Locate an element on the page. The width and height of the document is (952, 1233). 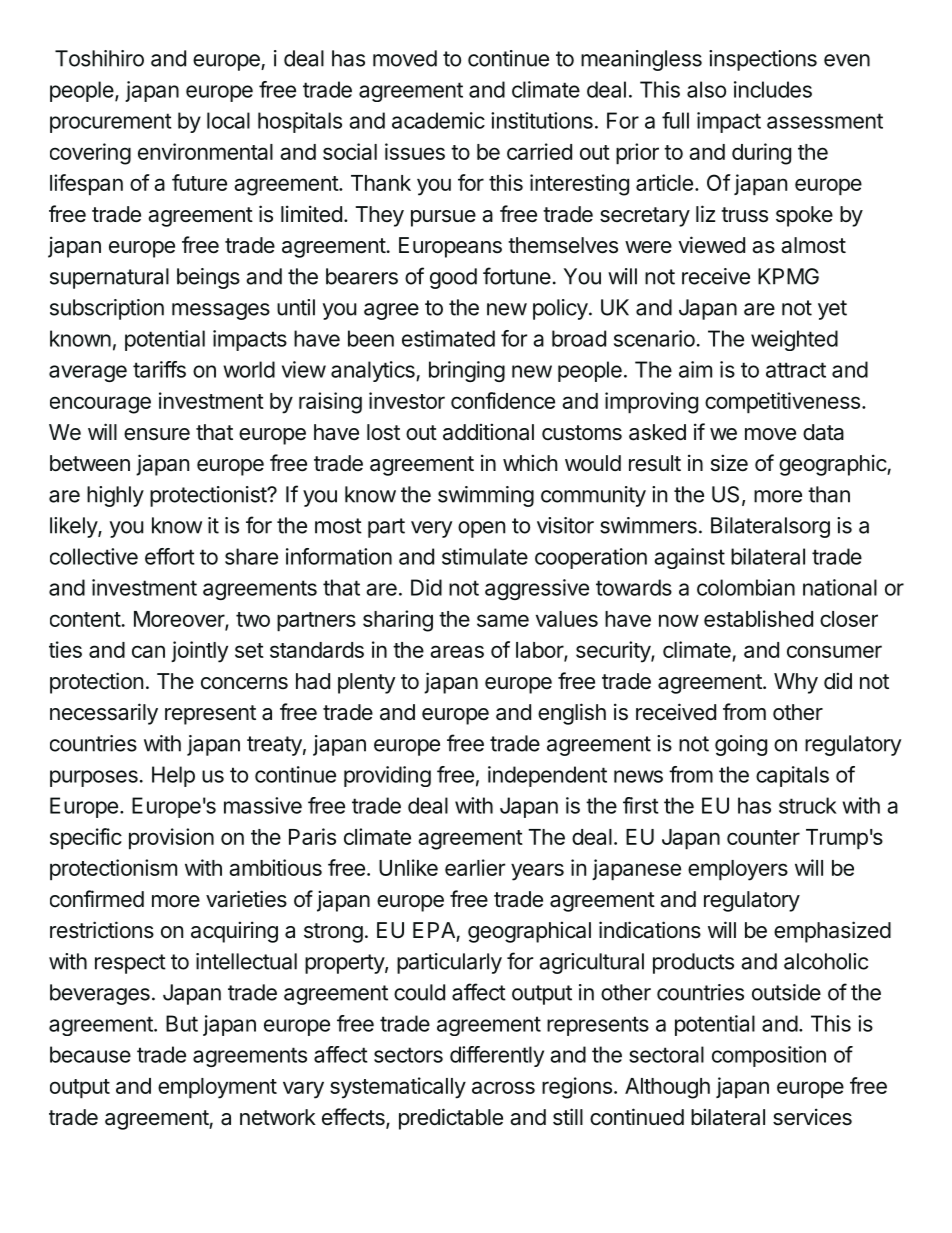
academic is located at coordinates (438, 120).
